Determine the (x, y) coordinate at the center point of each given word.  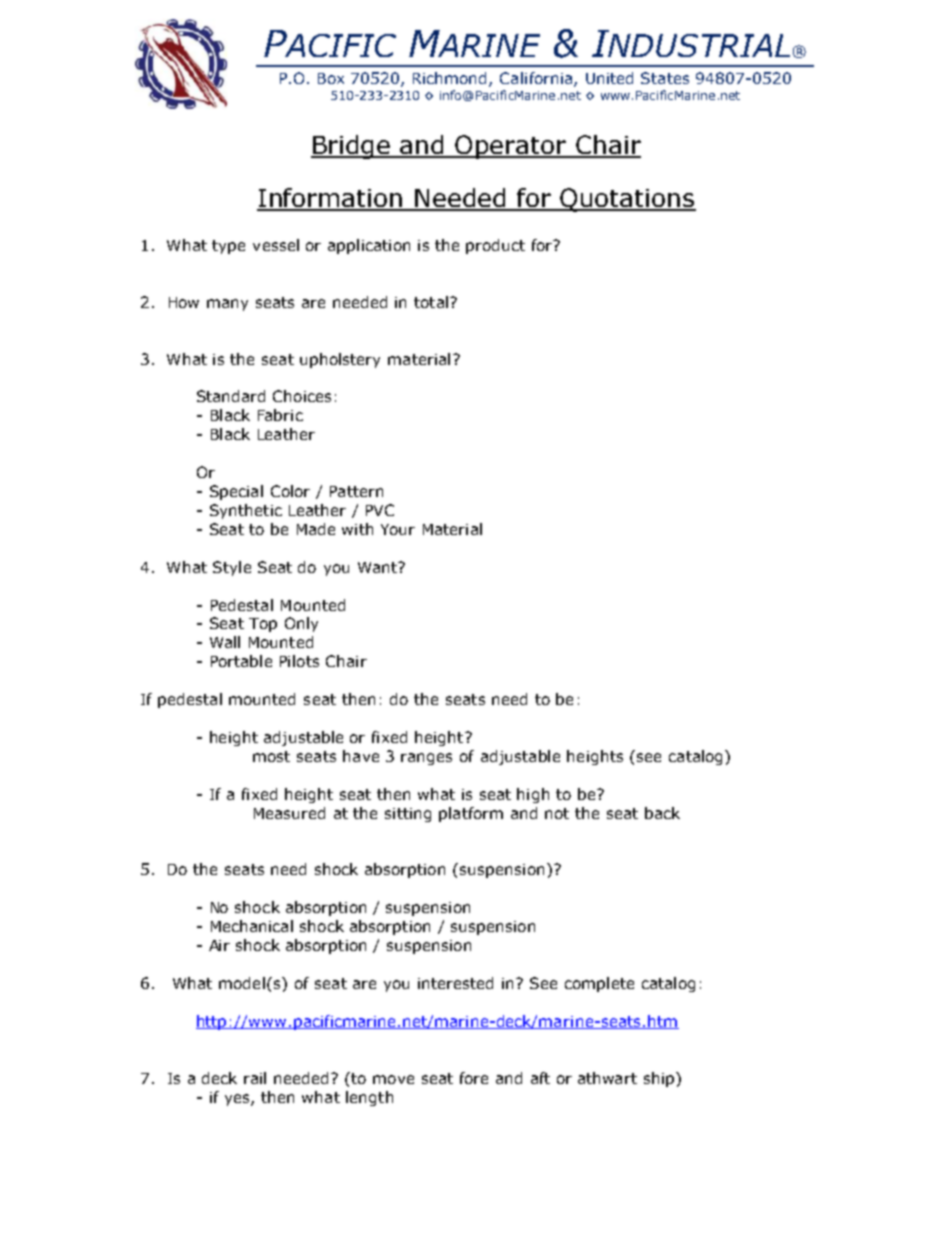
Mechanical (252, 926)
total (431, 302)
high (533, 795)
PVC (380, 510)
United (609, 78)
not (557, 813)
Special (236, 492)
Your (398, 529)
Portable (241, 661)
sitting (408, 815)
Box (331, 78)
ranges (426, 759)
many (227, 305)
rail (255, 1078)
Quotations (627, 200)
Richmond (451, 79)
